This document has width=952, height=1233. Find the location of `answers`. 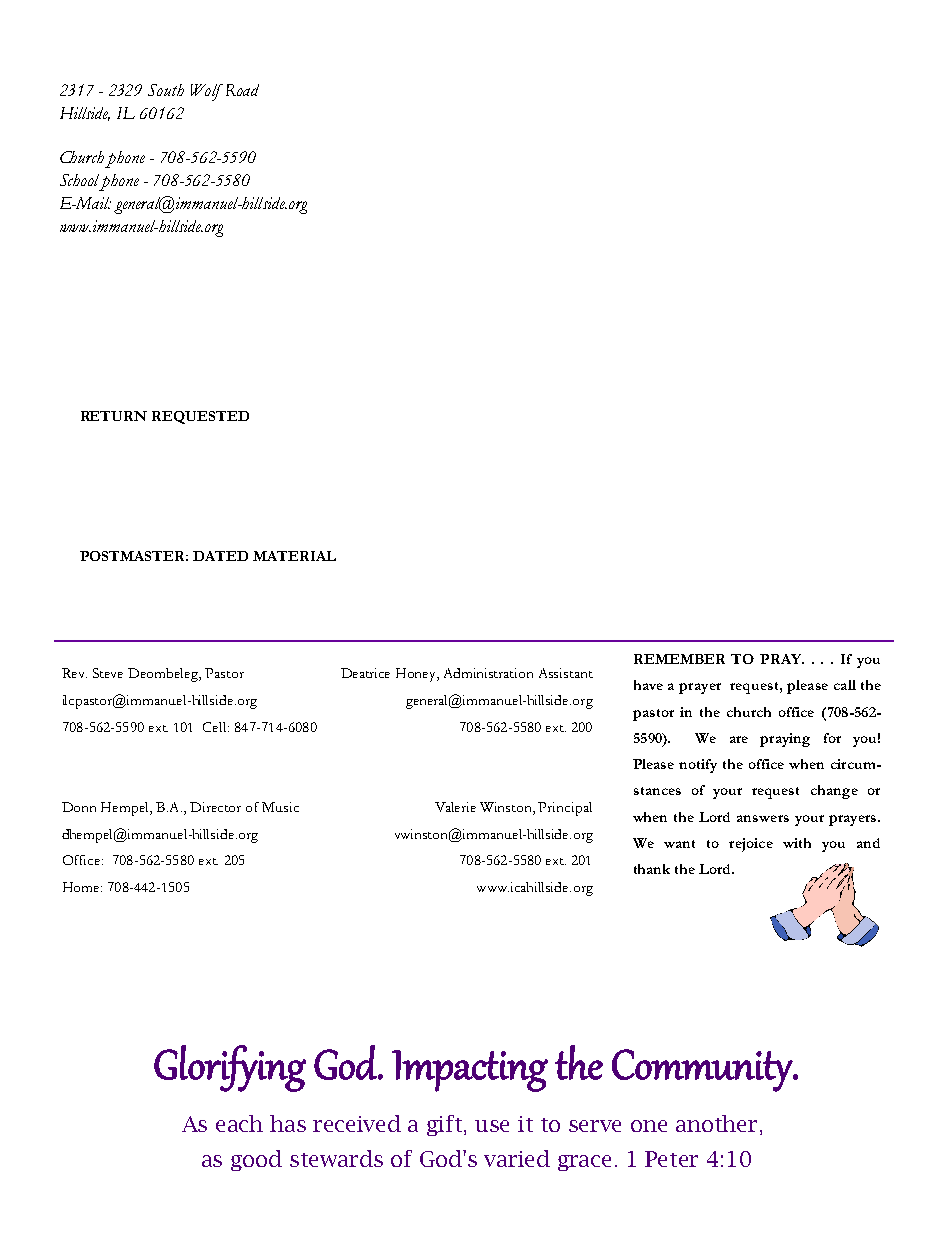

answers is located at coordinates (763, 818).
